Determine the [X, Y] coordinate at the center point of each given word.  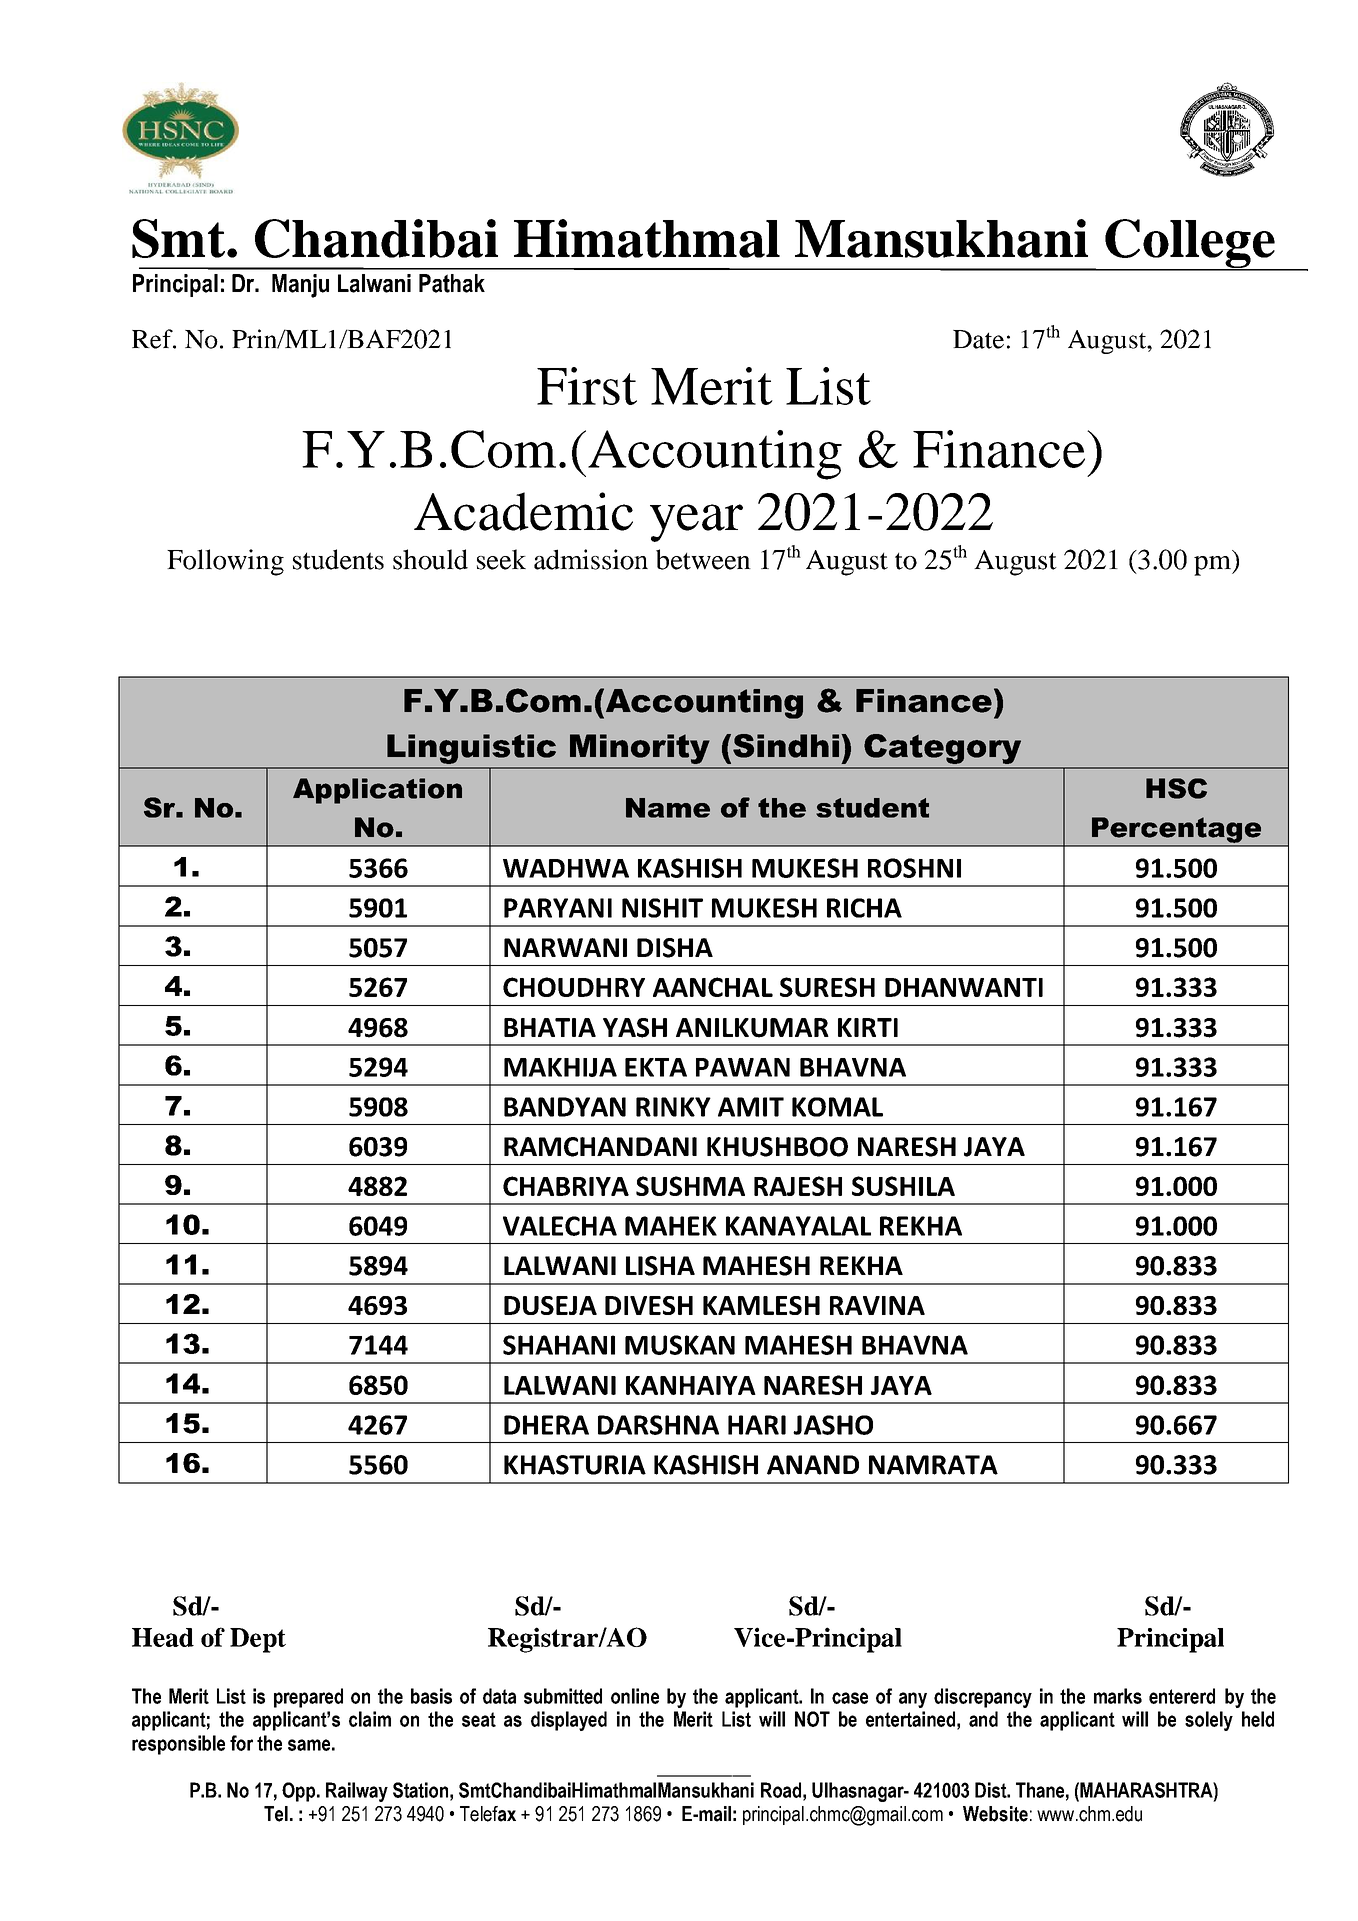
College [1190, 245]
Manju [300, 286]
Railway [357, 1792]
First [587, 386]
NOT [812, 1719]
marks [1118, 1696]
